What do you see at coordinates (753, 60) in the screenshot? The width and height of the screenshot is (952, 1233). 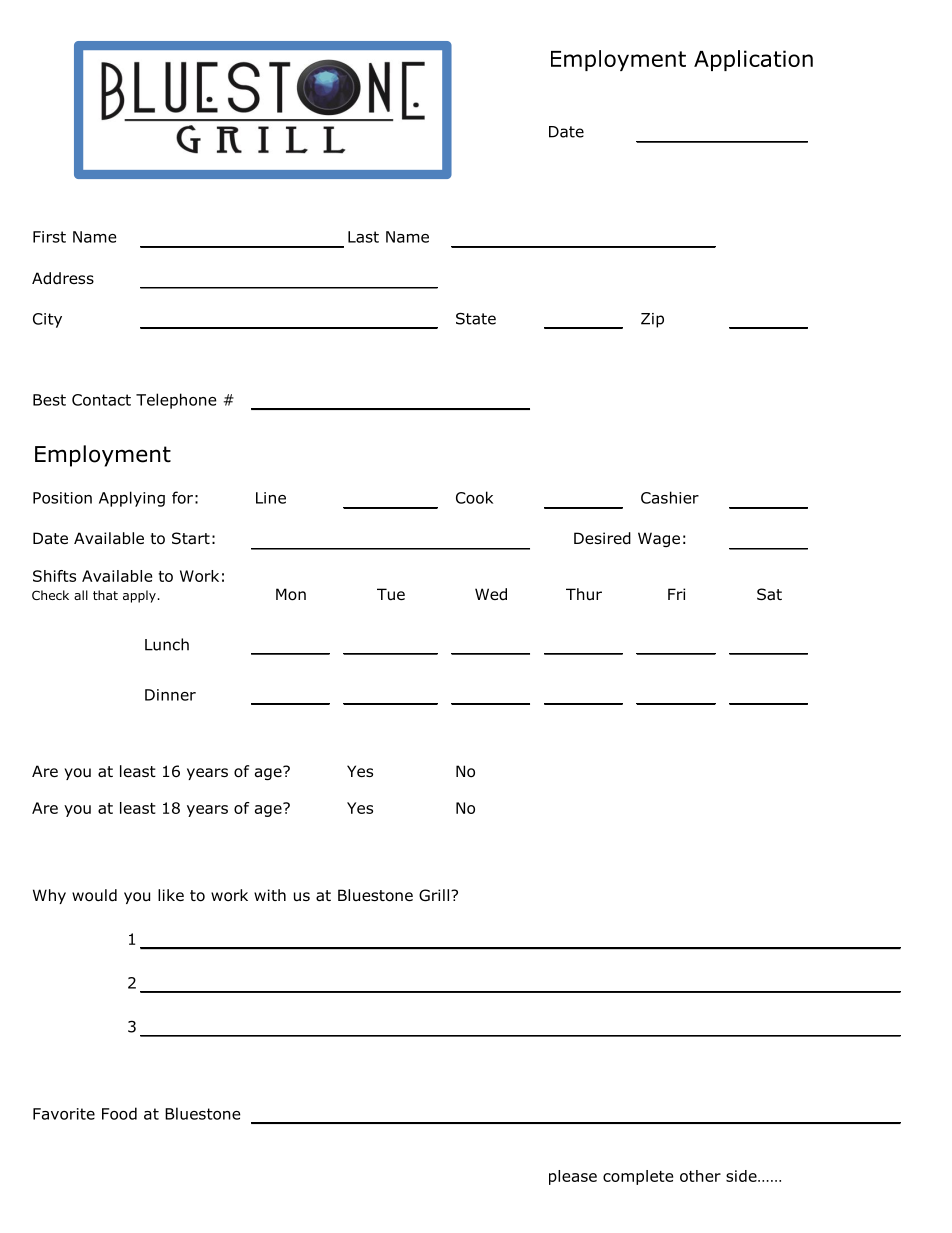 I see `Application` at bounding box center [753, 60].
